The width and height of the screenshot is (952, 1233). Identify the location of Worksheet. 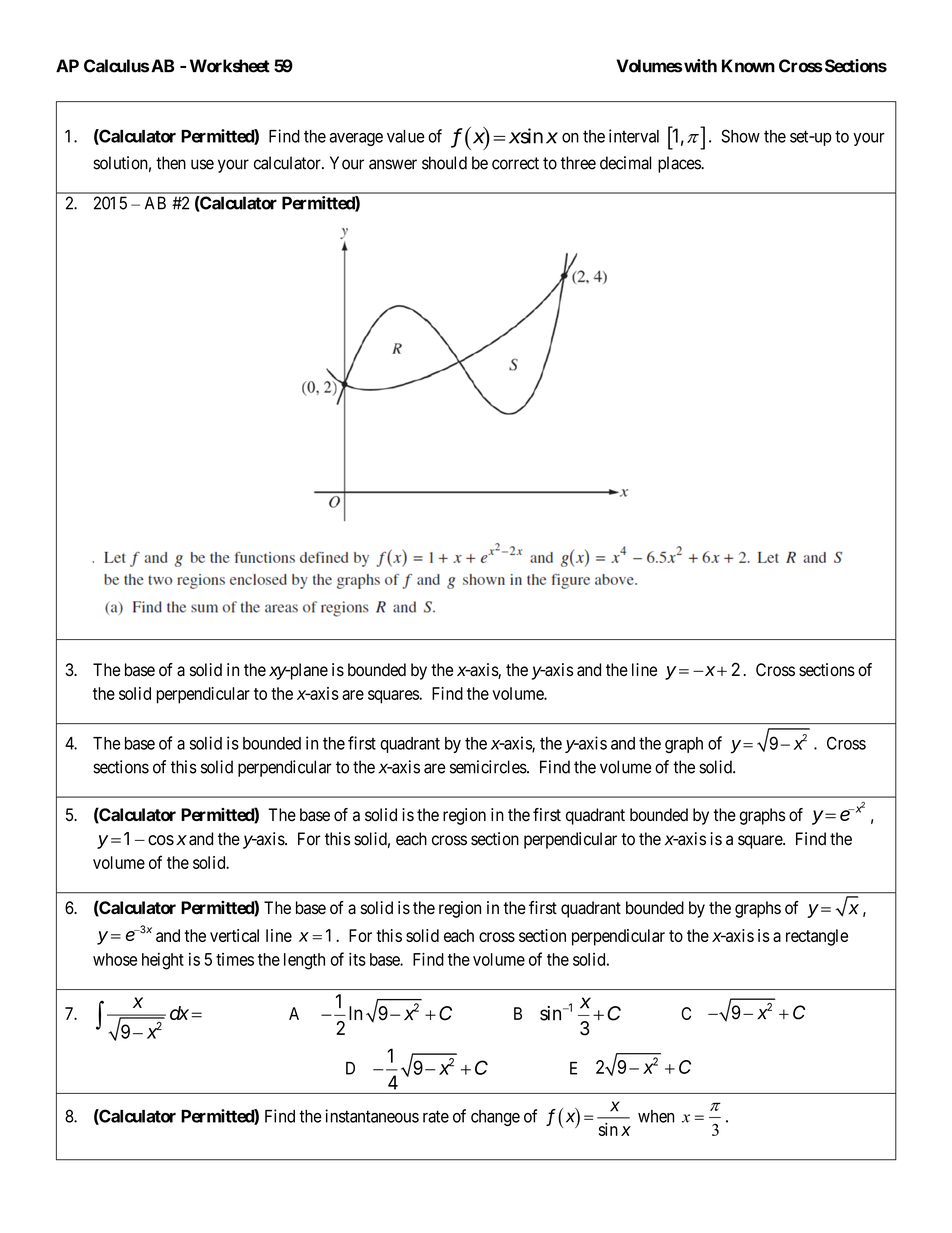
(230, 66).
